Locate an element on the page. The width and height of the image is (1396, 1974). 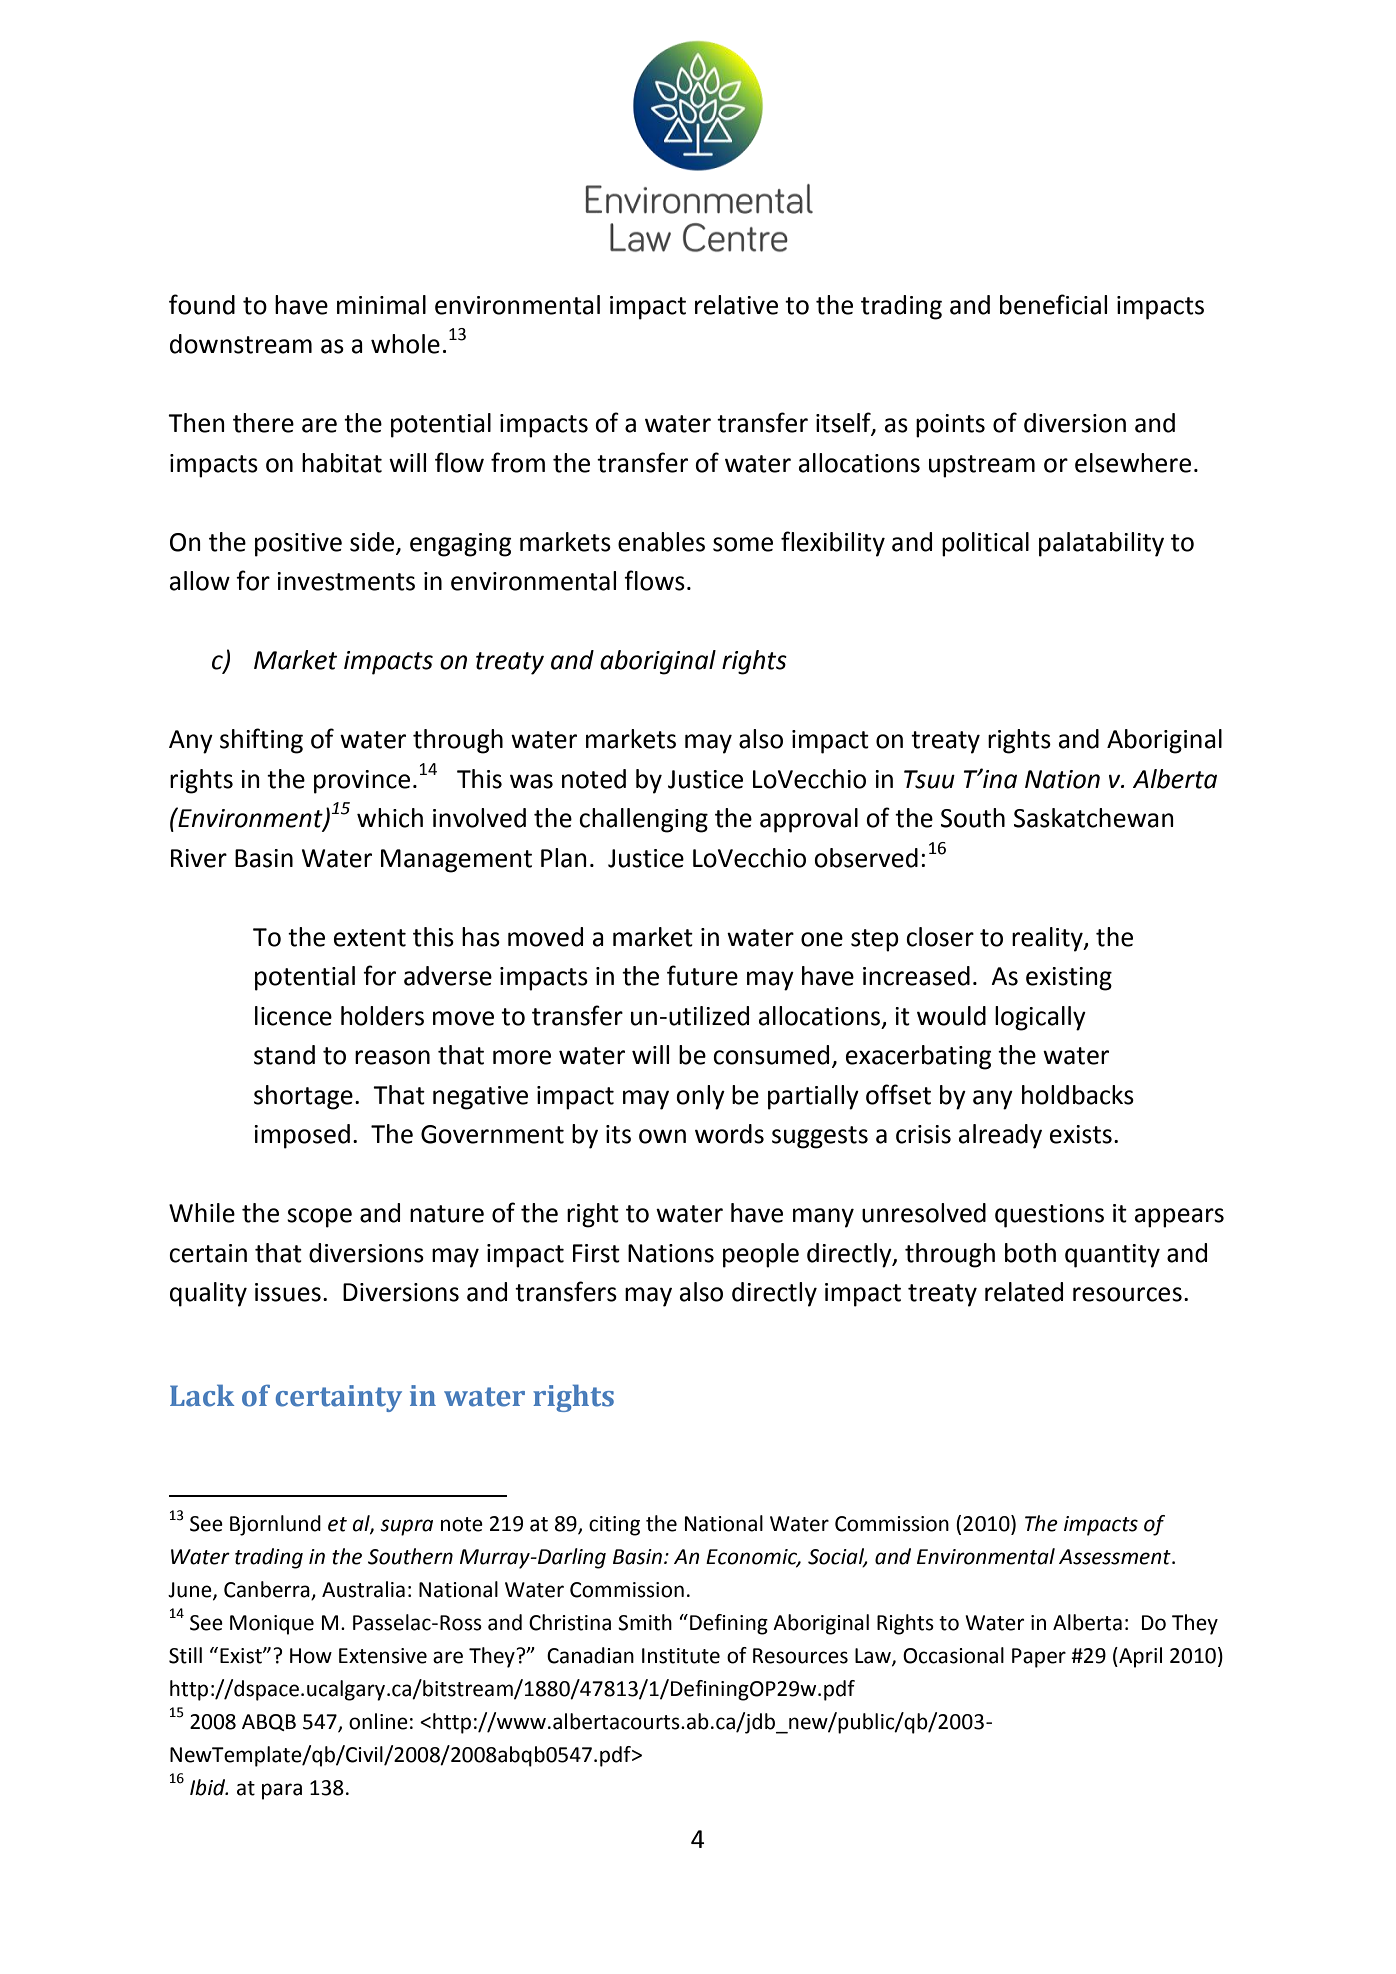
people is located at coordinates (761, 1255).
